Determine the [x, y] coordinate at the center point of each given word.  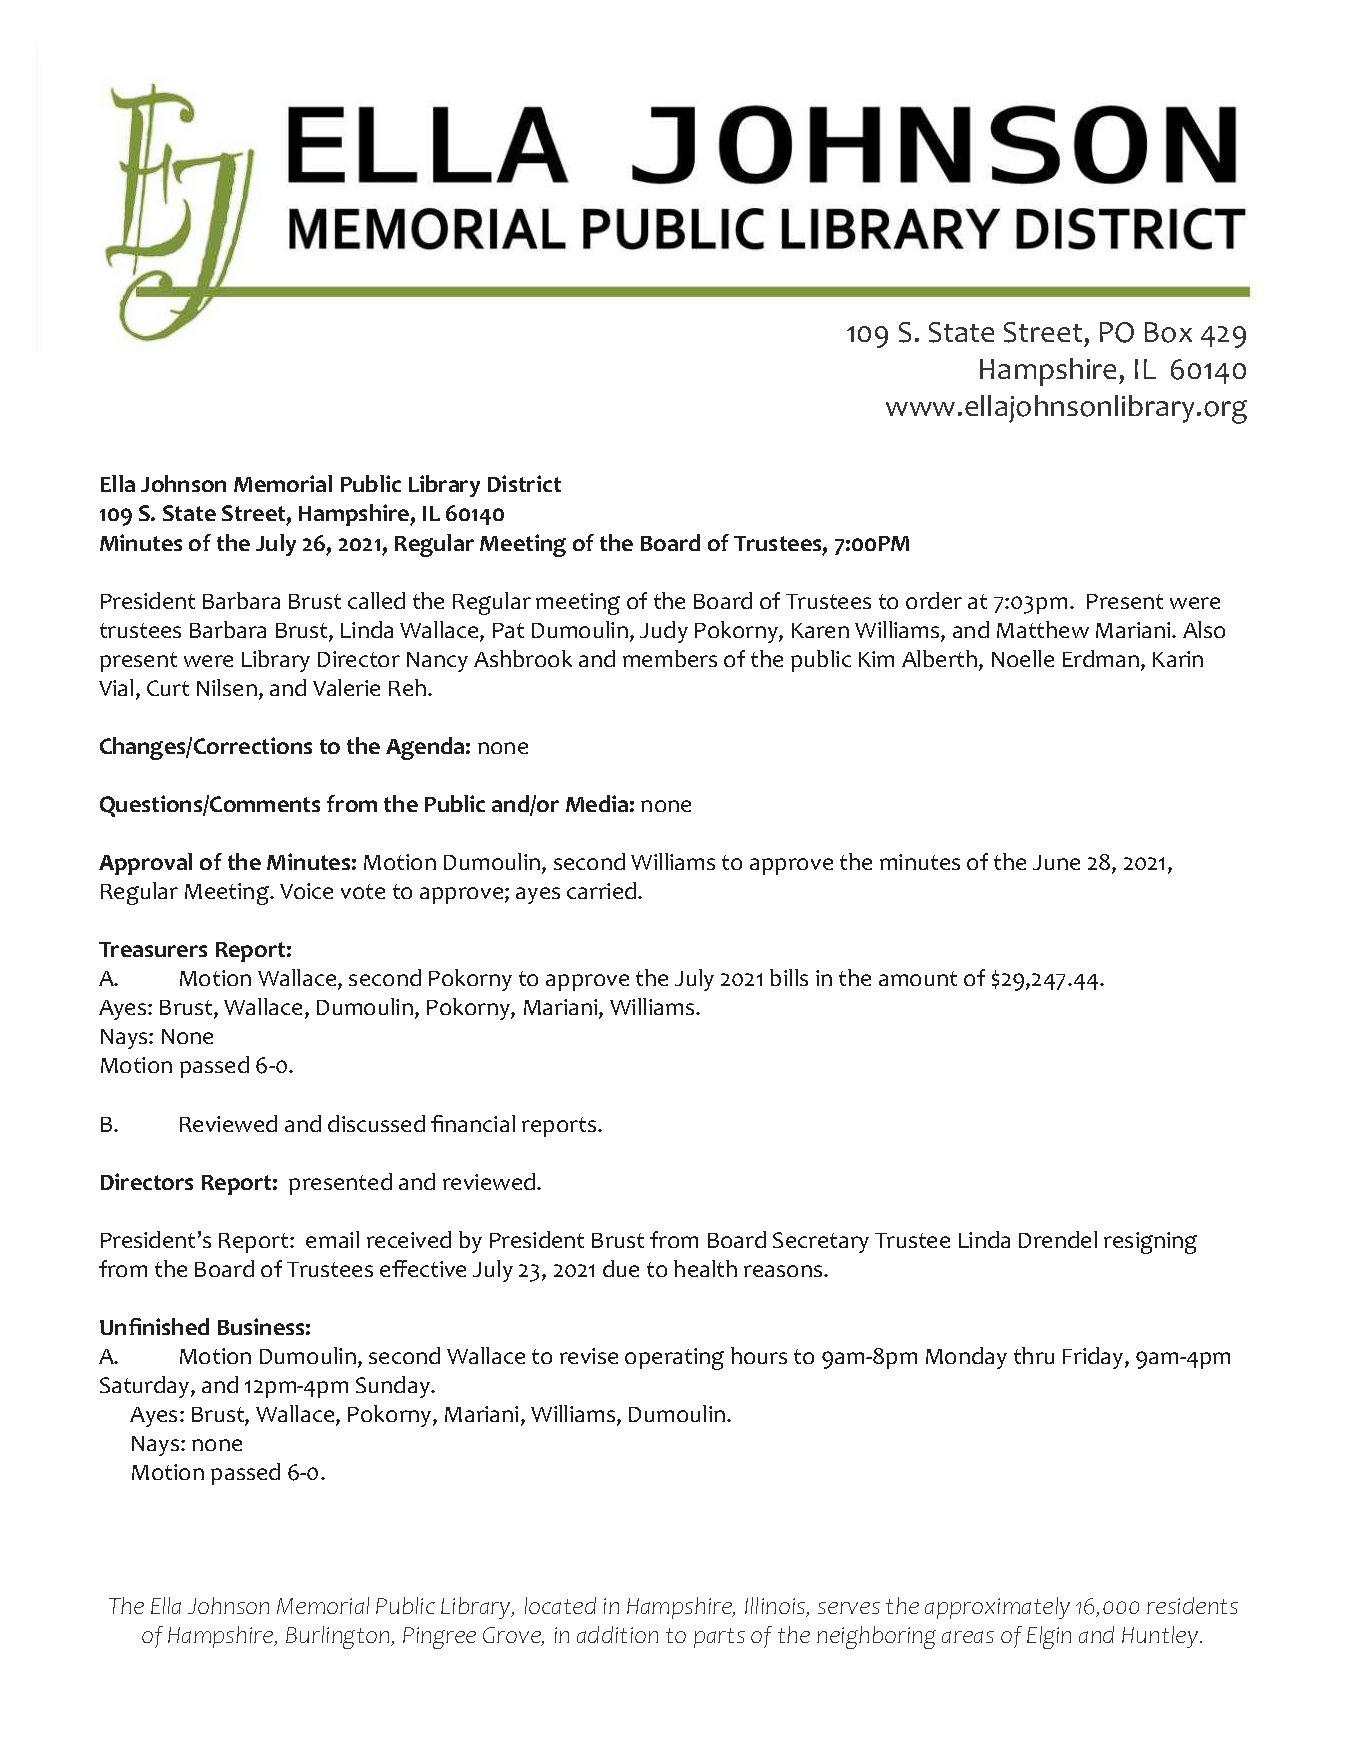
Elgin [1049, 1637]
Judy [664, 632]
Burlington [339, 1637]
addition [617, 1634]
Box [1168, 332]
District [524, 483]
